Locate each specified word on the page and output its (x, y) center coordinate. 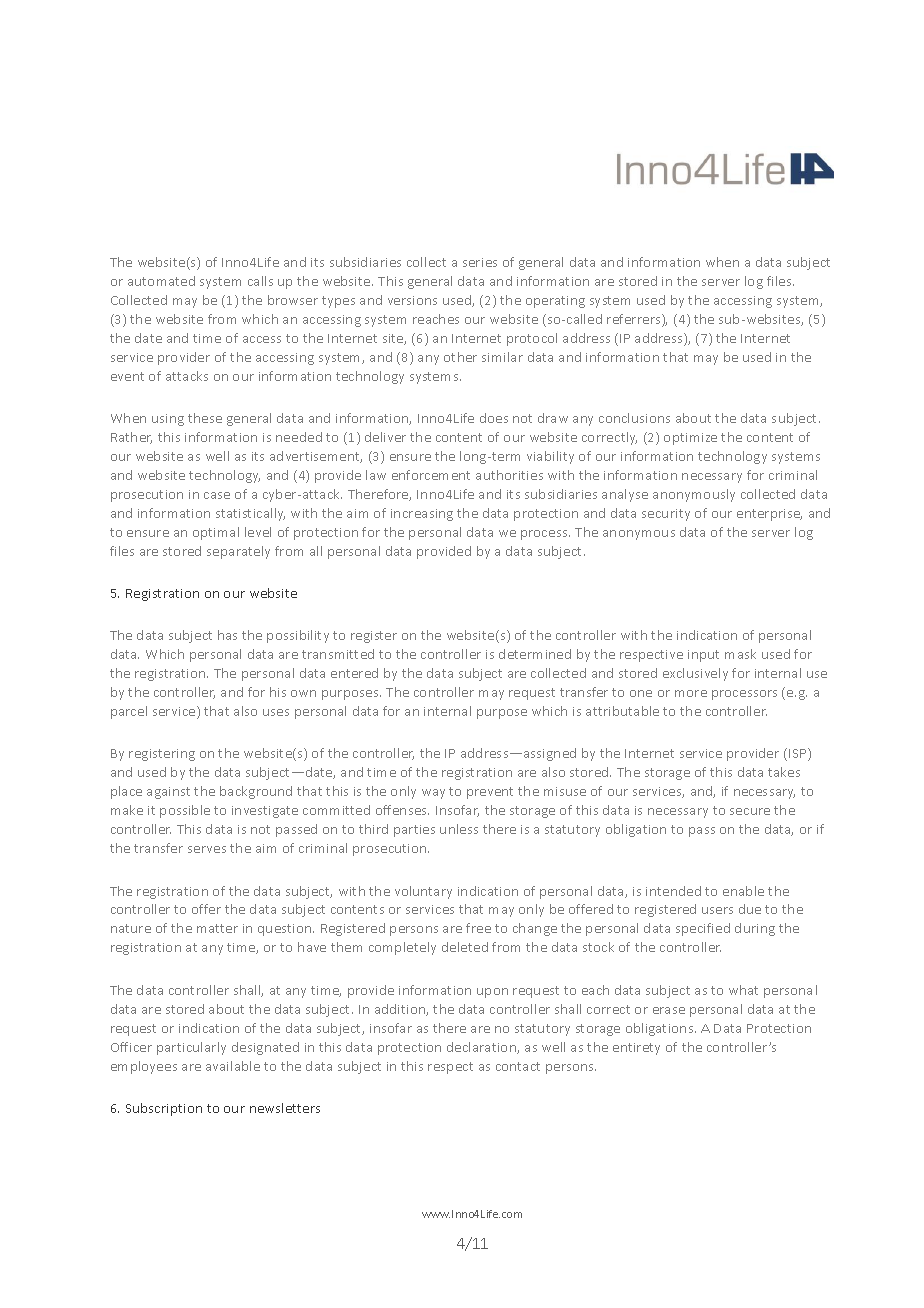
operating (555, 302)
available (233, 1066)
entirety (636, 1049)
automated (161, 281)
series (480, 262)
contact (518, 1066)
